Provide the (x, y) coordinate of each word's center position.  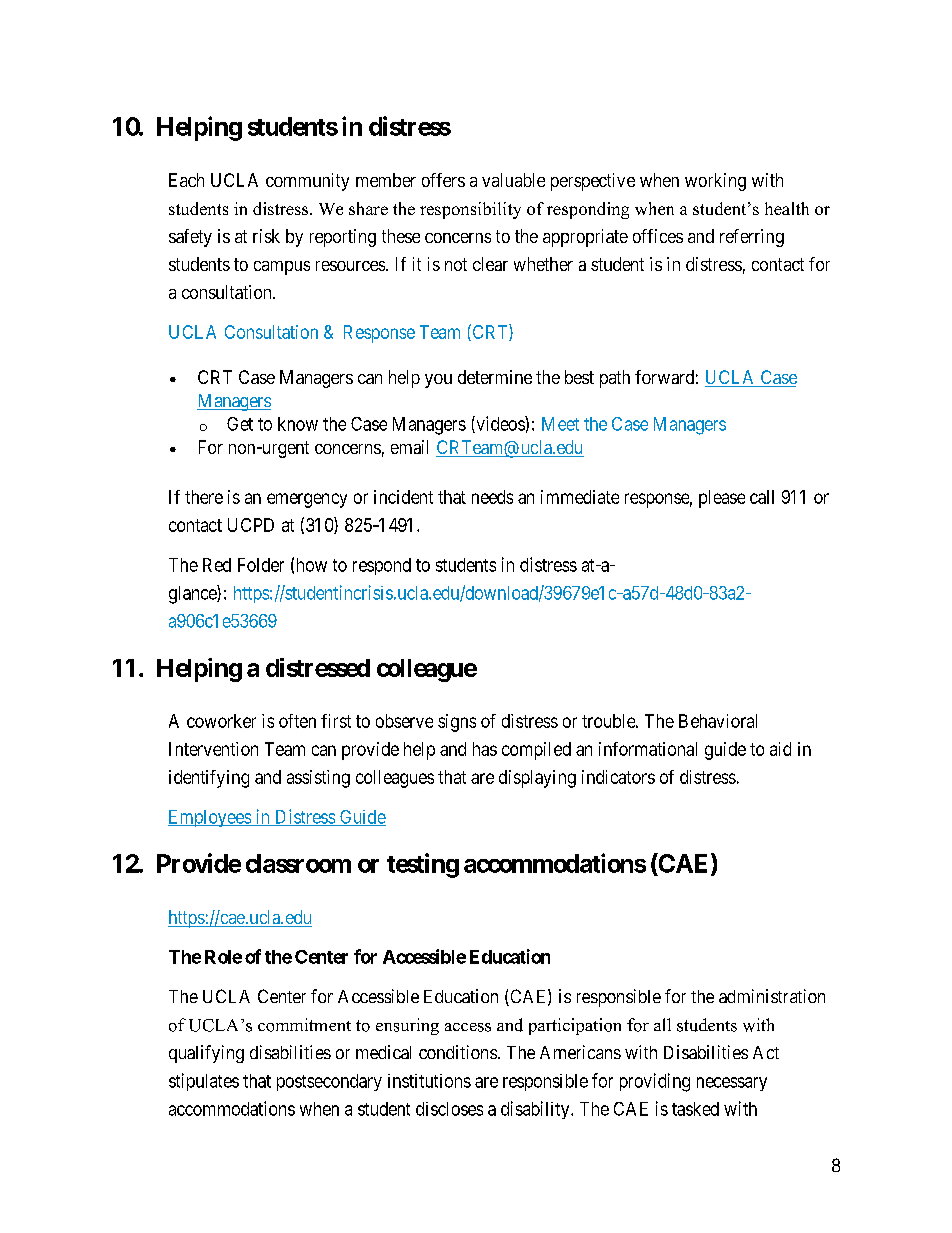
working (715, 182)
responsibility (470, 210)
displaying (537, 779)
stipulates (204, 1082)
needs (492, 497)
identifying (209, 779)
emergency (307, 500)
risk (266, 236)
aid (780, 749)
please (722, 499)
